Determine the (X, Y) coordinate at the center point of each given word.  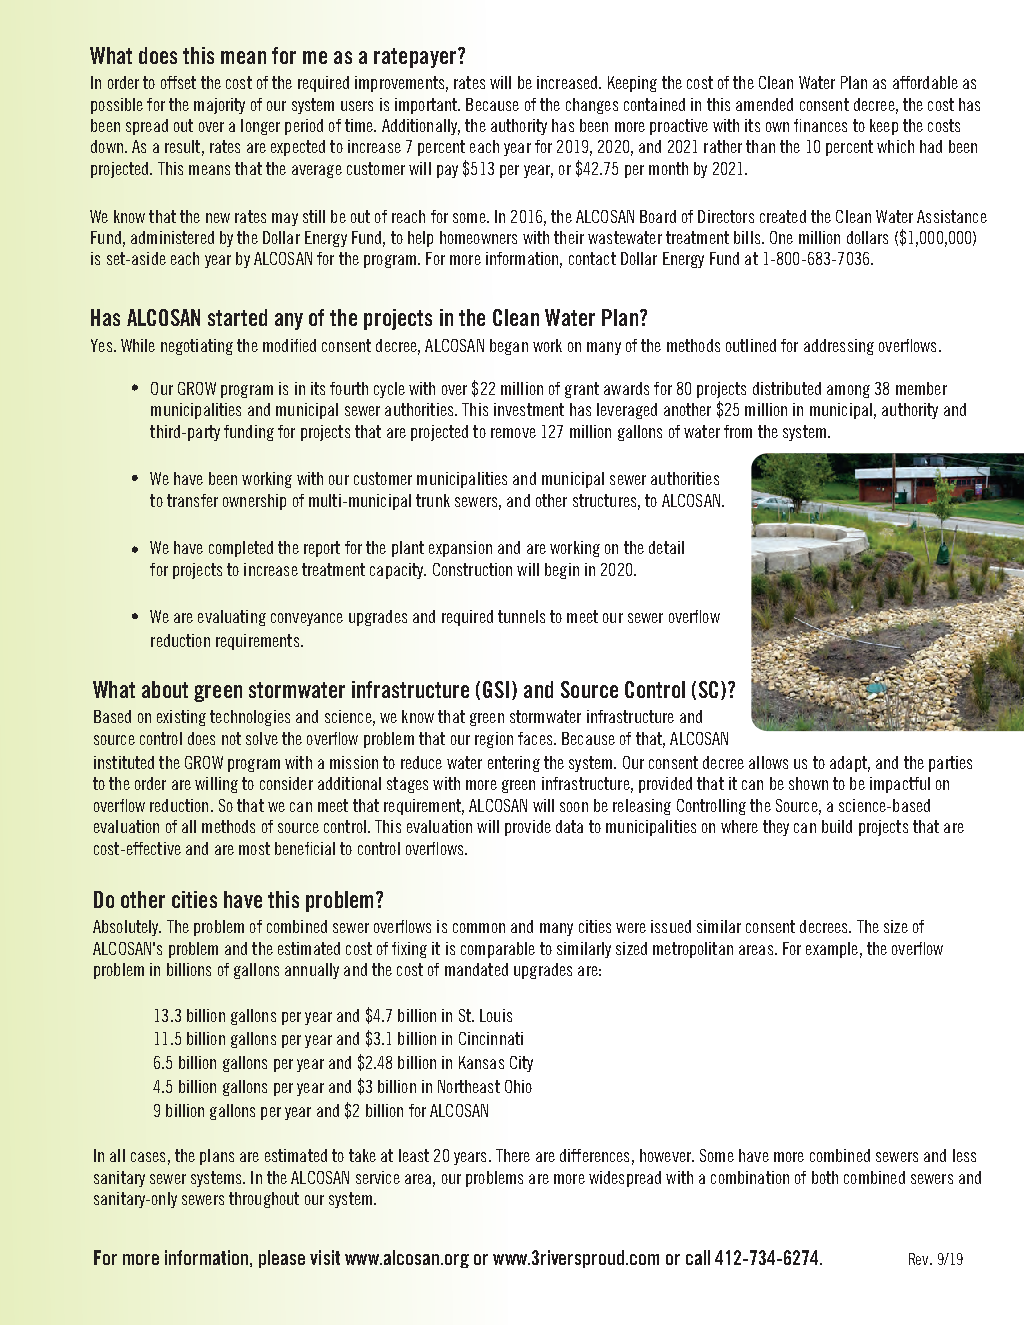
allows (768, 762)
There (513, 1155)
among (848, 391)
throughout (264, 1200)
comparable (498, 950)
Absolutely (127, 928)
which (895, 146)
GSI (496, 689)
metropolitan (693, 950)
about (165, 689)
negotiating (197, 347)
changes (592, 106)
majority (219, 106)
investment (529, 409)
